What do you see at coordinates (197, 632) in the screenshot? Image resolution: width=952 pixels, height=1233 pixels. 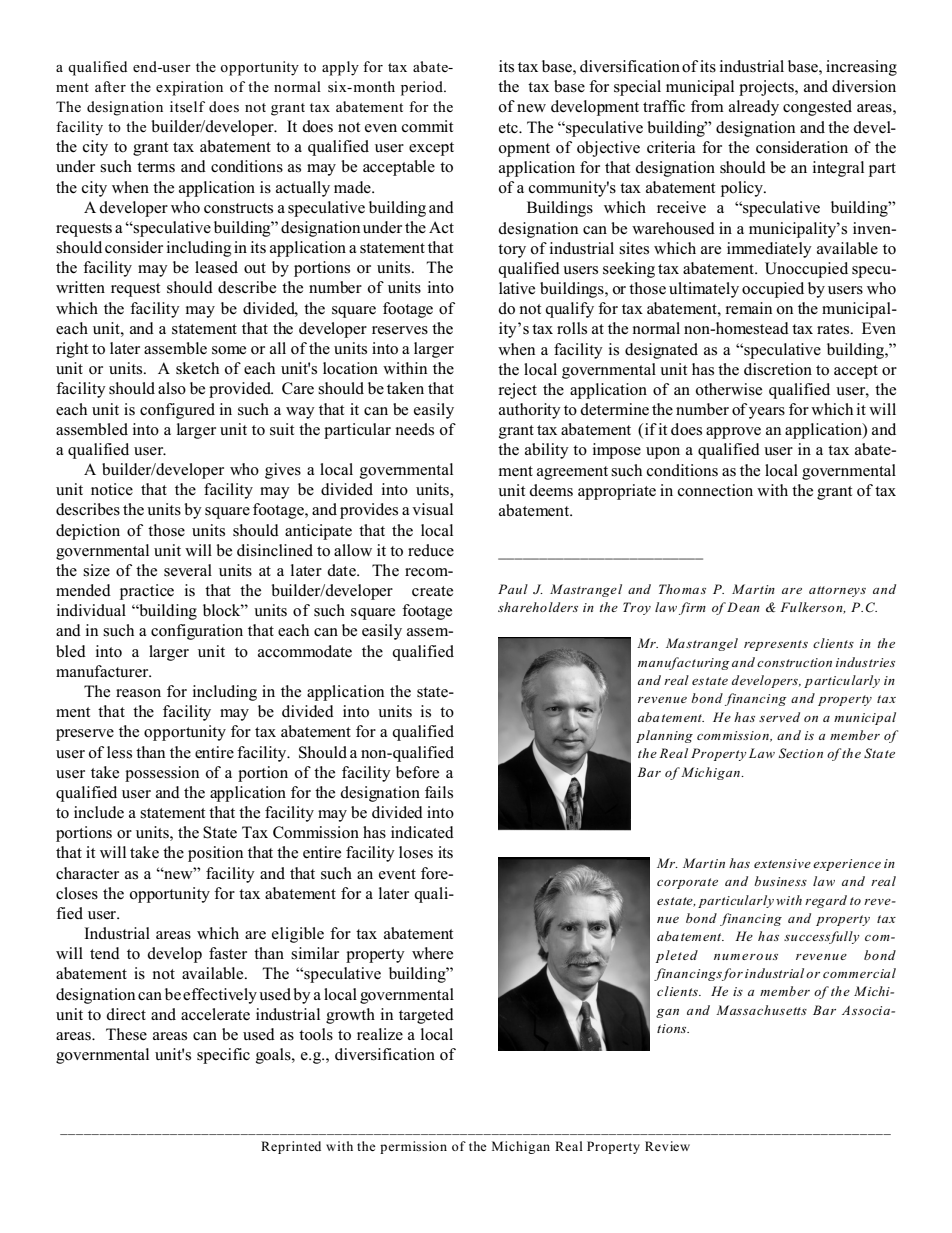 I see `configuration` at bounding box center [197, 632].
